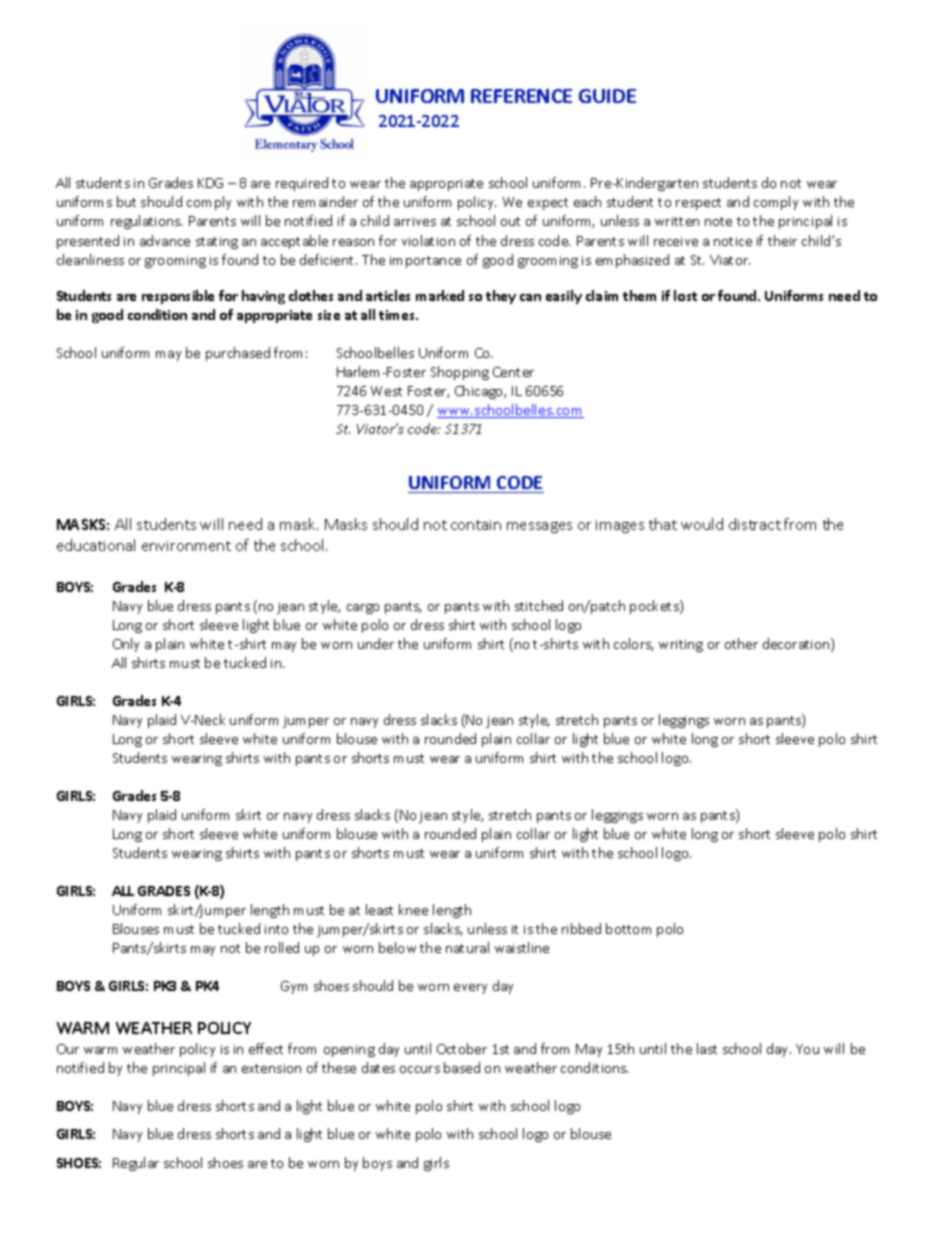 The image size is (952, 1233). What do you see at coordinates (376, 643) in the image?
I see `under` at bounding box center [376, 643].
